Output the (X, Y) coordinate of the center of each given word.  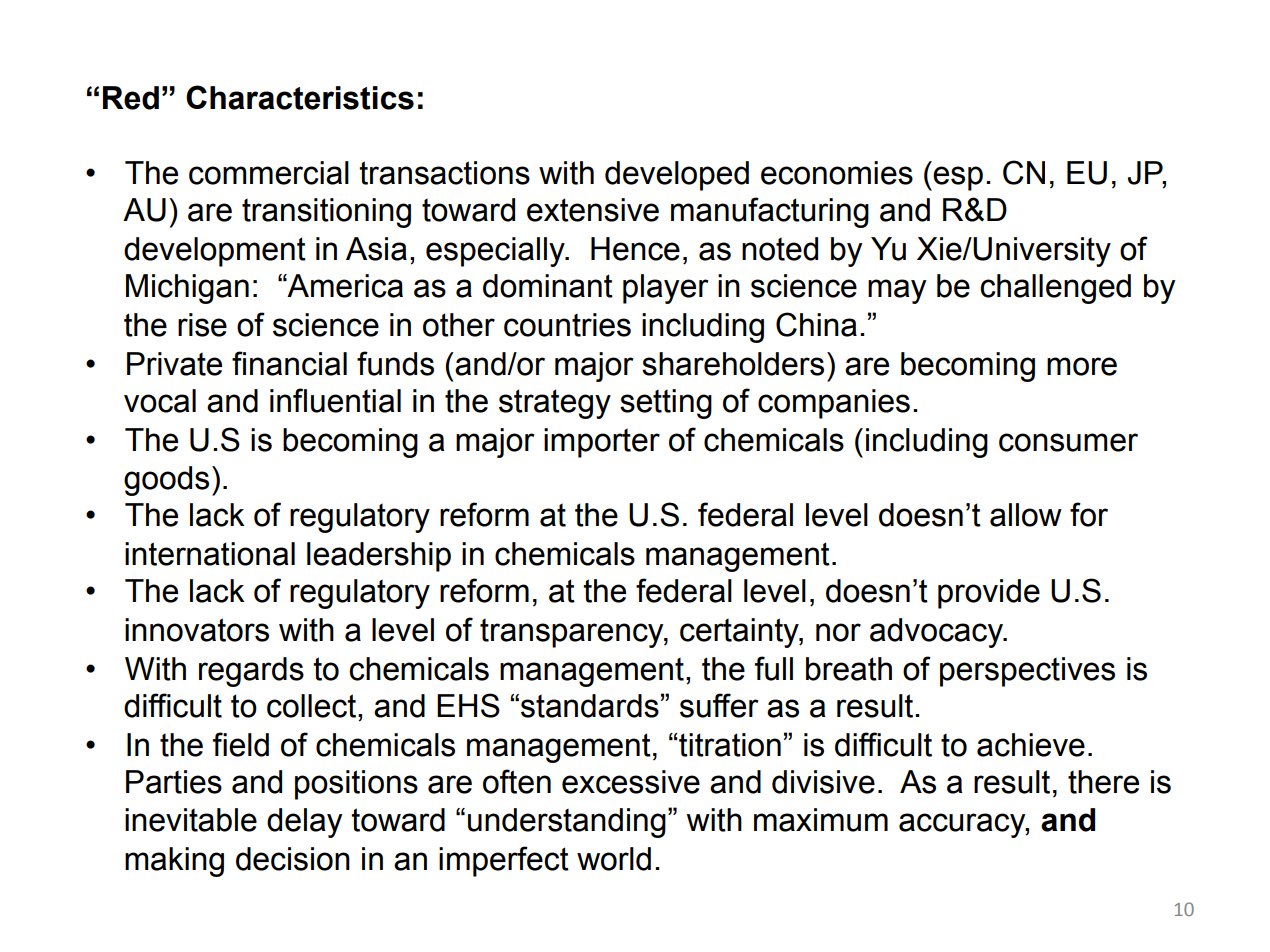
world (614, 859)
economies (837, 173)
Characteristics (300, 97)
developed (677, 176)
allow (1026, 515)
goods (166, 481)
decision (293, 859)
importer (602, 443)
